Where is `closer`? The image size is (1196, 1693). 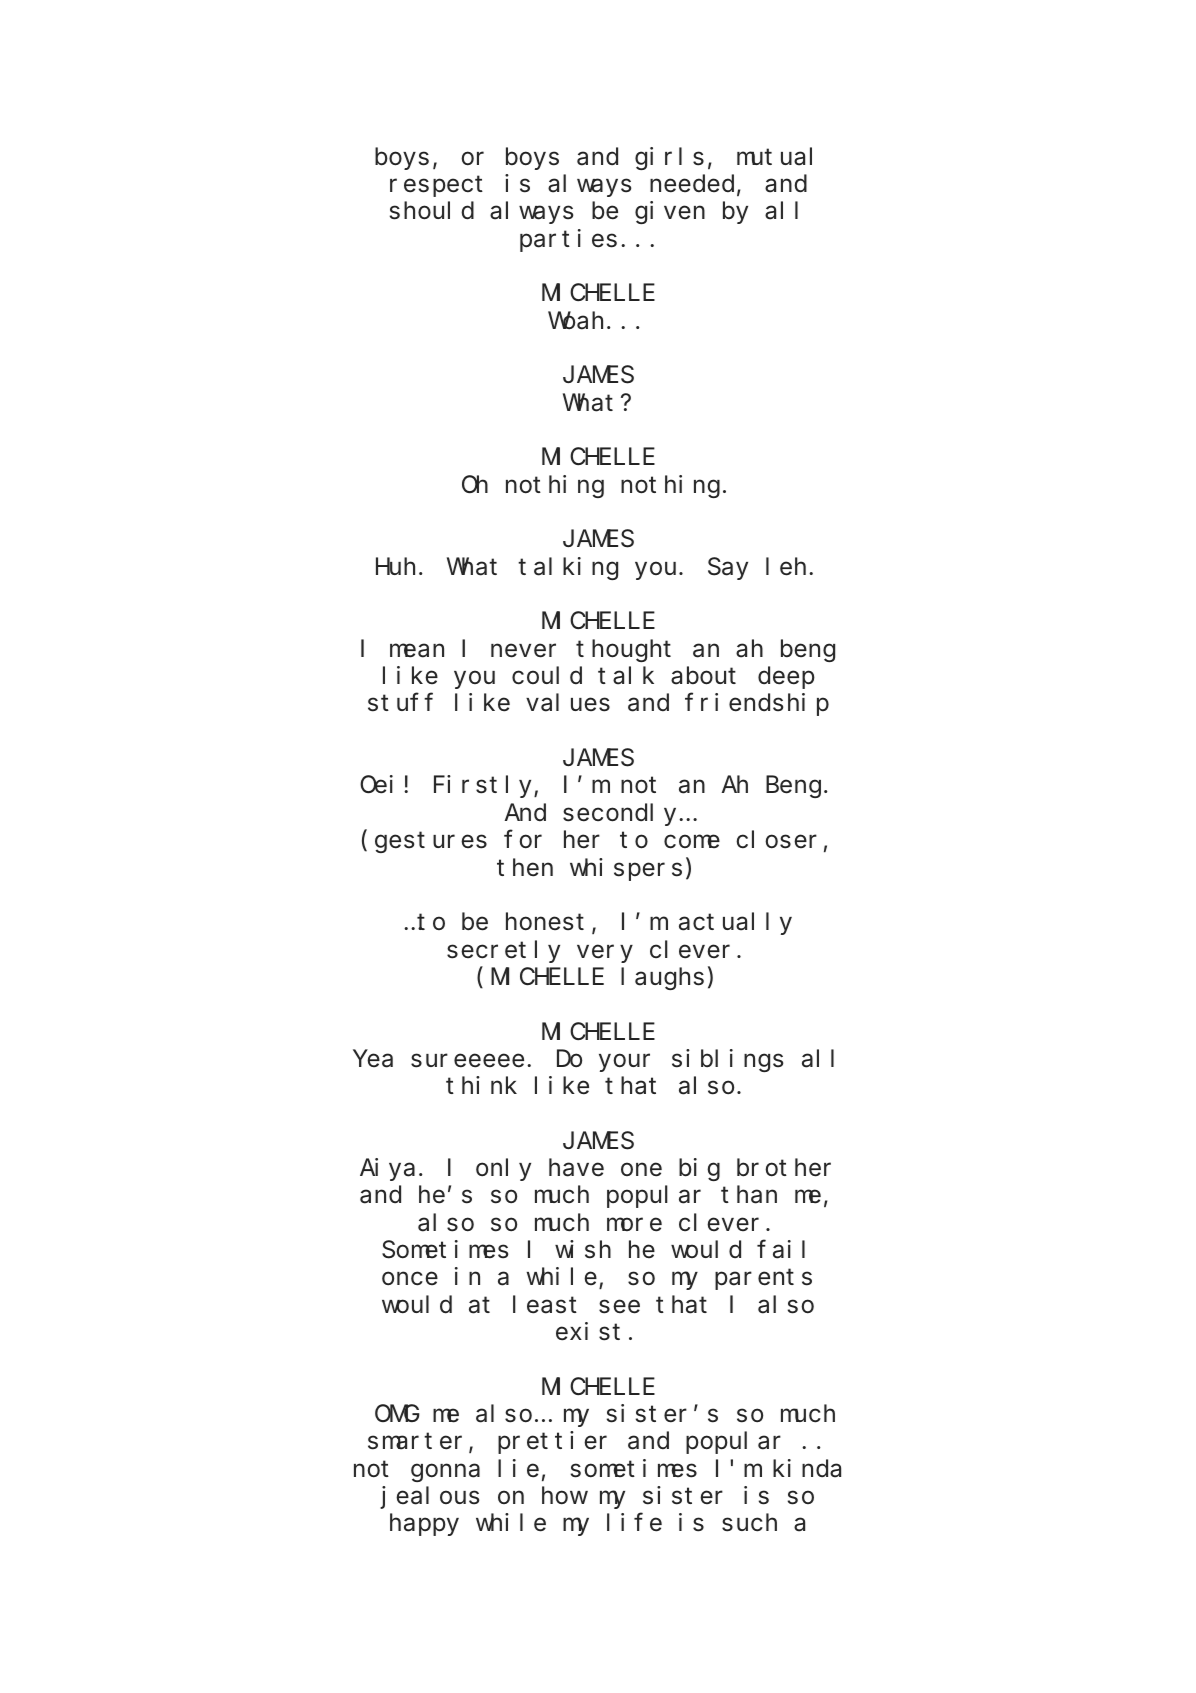 closer is located at coordinates (776, 840).
